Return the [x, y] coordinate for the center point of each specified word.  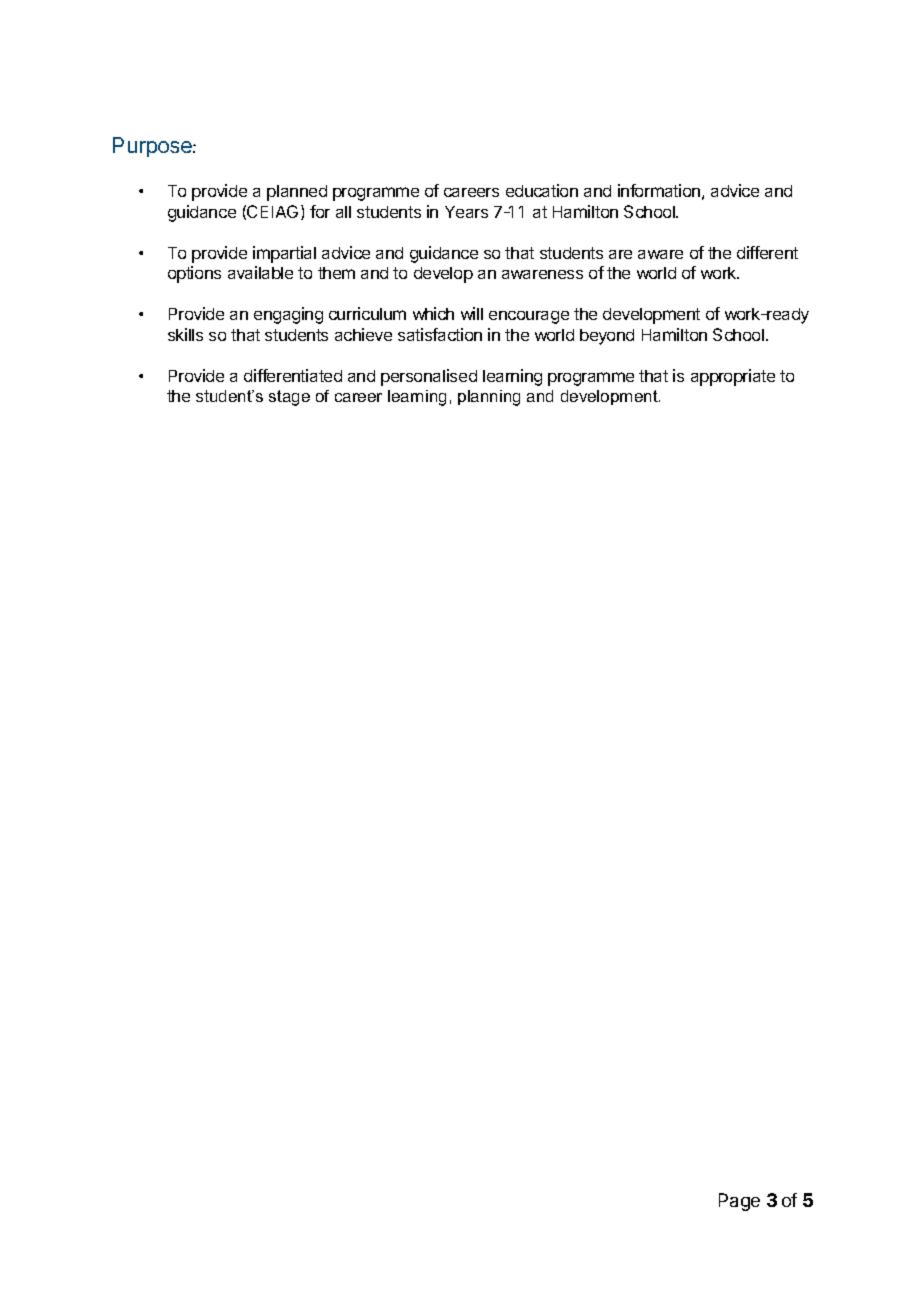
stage [289, 398]
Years [466, 212]
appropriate [733, 377]
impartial [284, 254]
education [542, 190]
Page [739, 1202]
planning [489, 398]
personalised [429, 377]
